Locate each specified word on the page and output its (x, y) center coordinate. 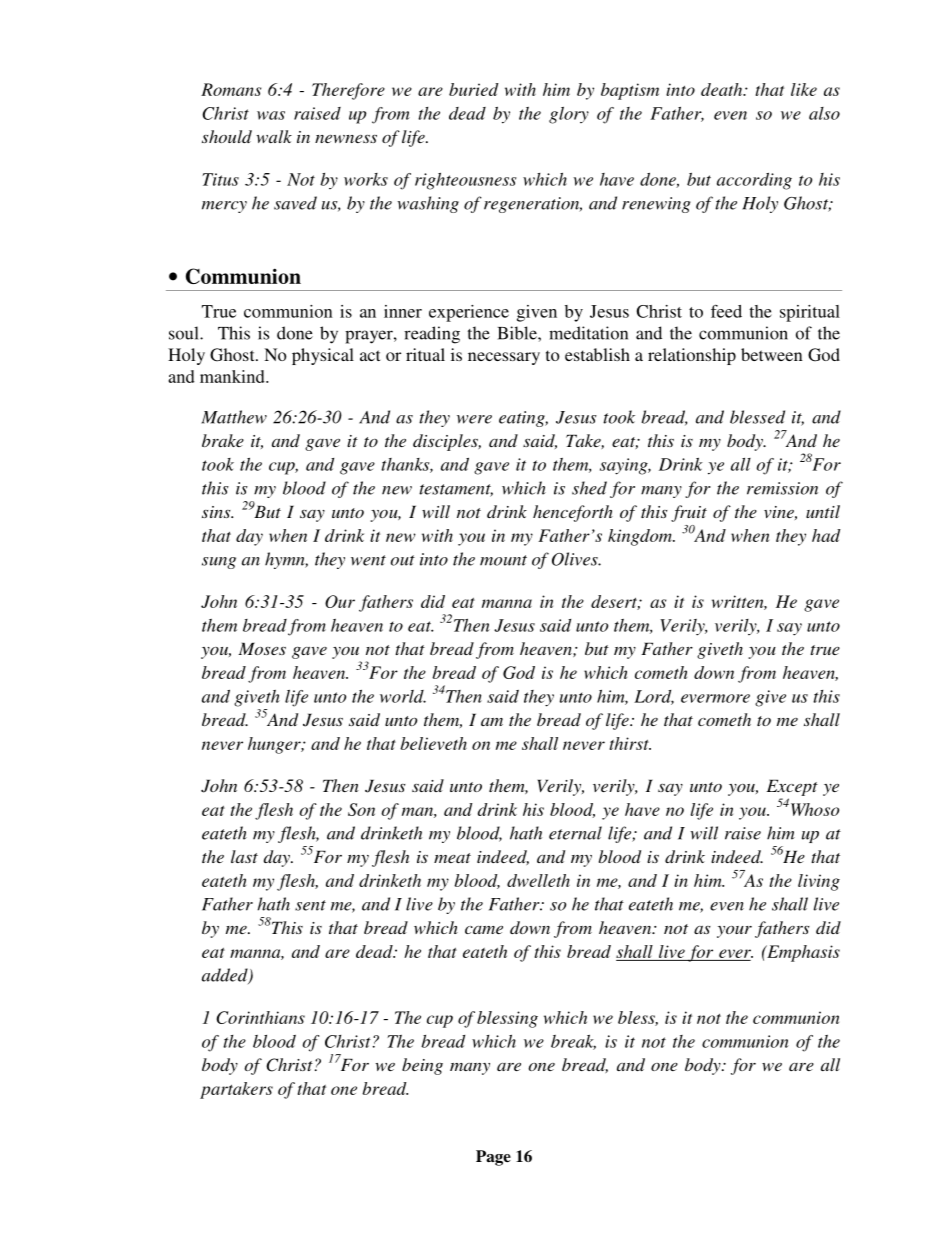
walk (274, 136)
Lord (654, 697)
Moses (262, 648)
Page (493, 1158)
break (573, 1042)
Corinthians (260, 1017)
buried (474, 89)
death (723, 89)
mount (503, 560)
